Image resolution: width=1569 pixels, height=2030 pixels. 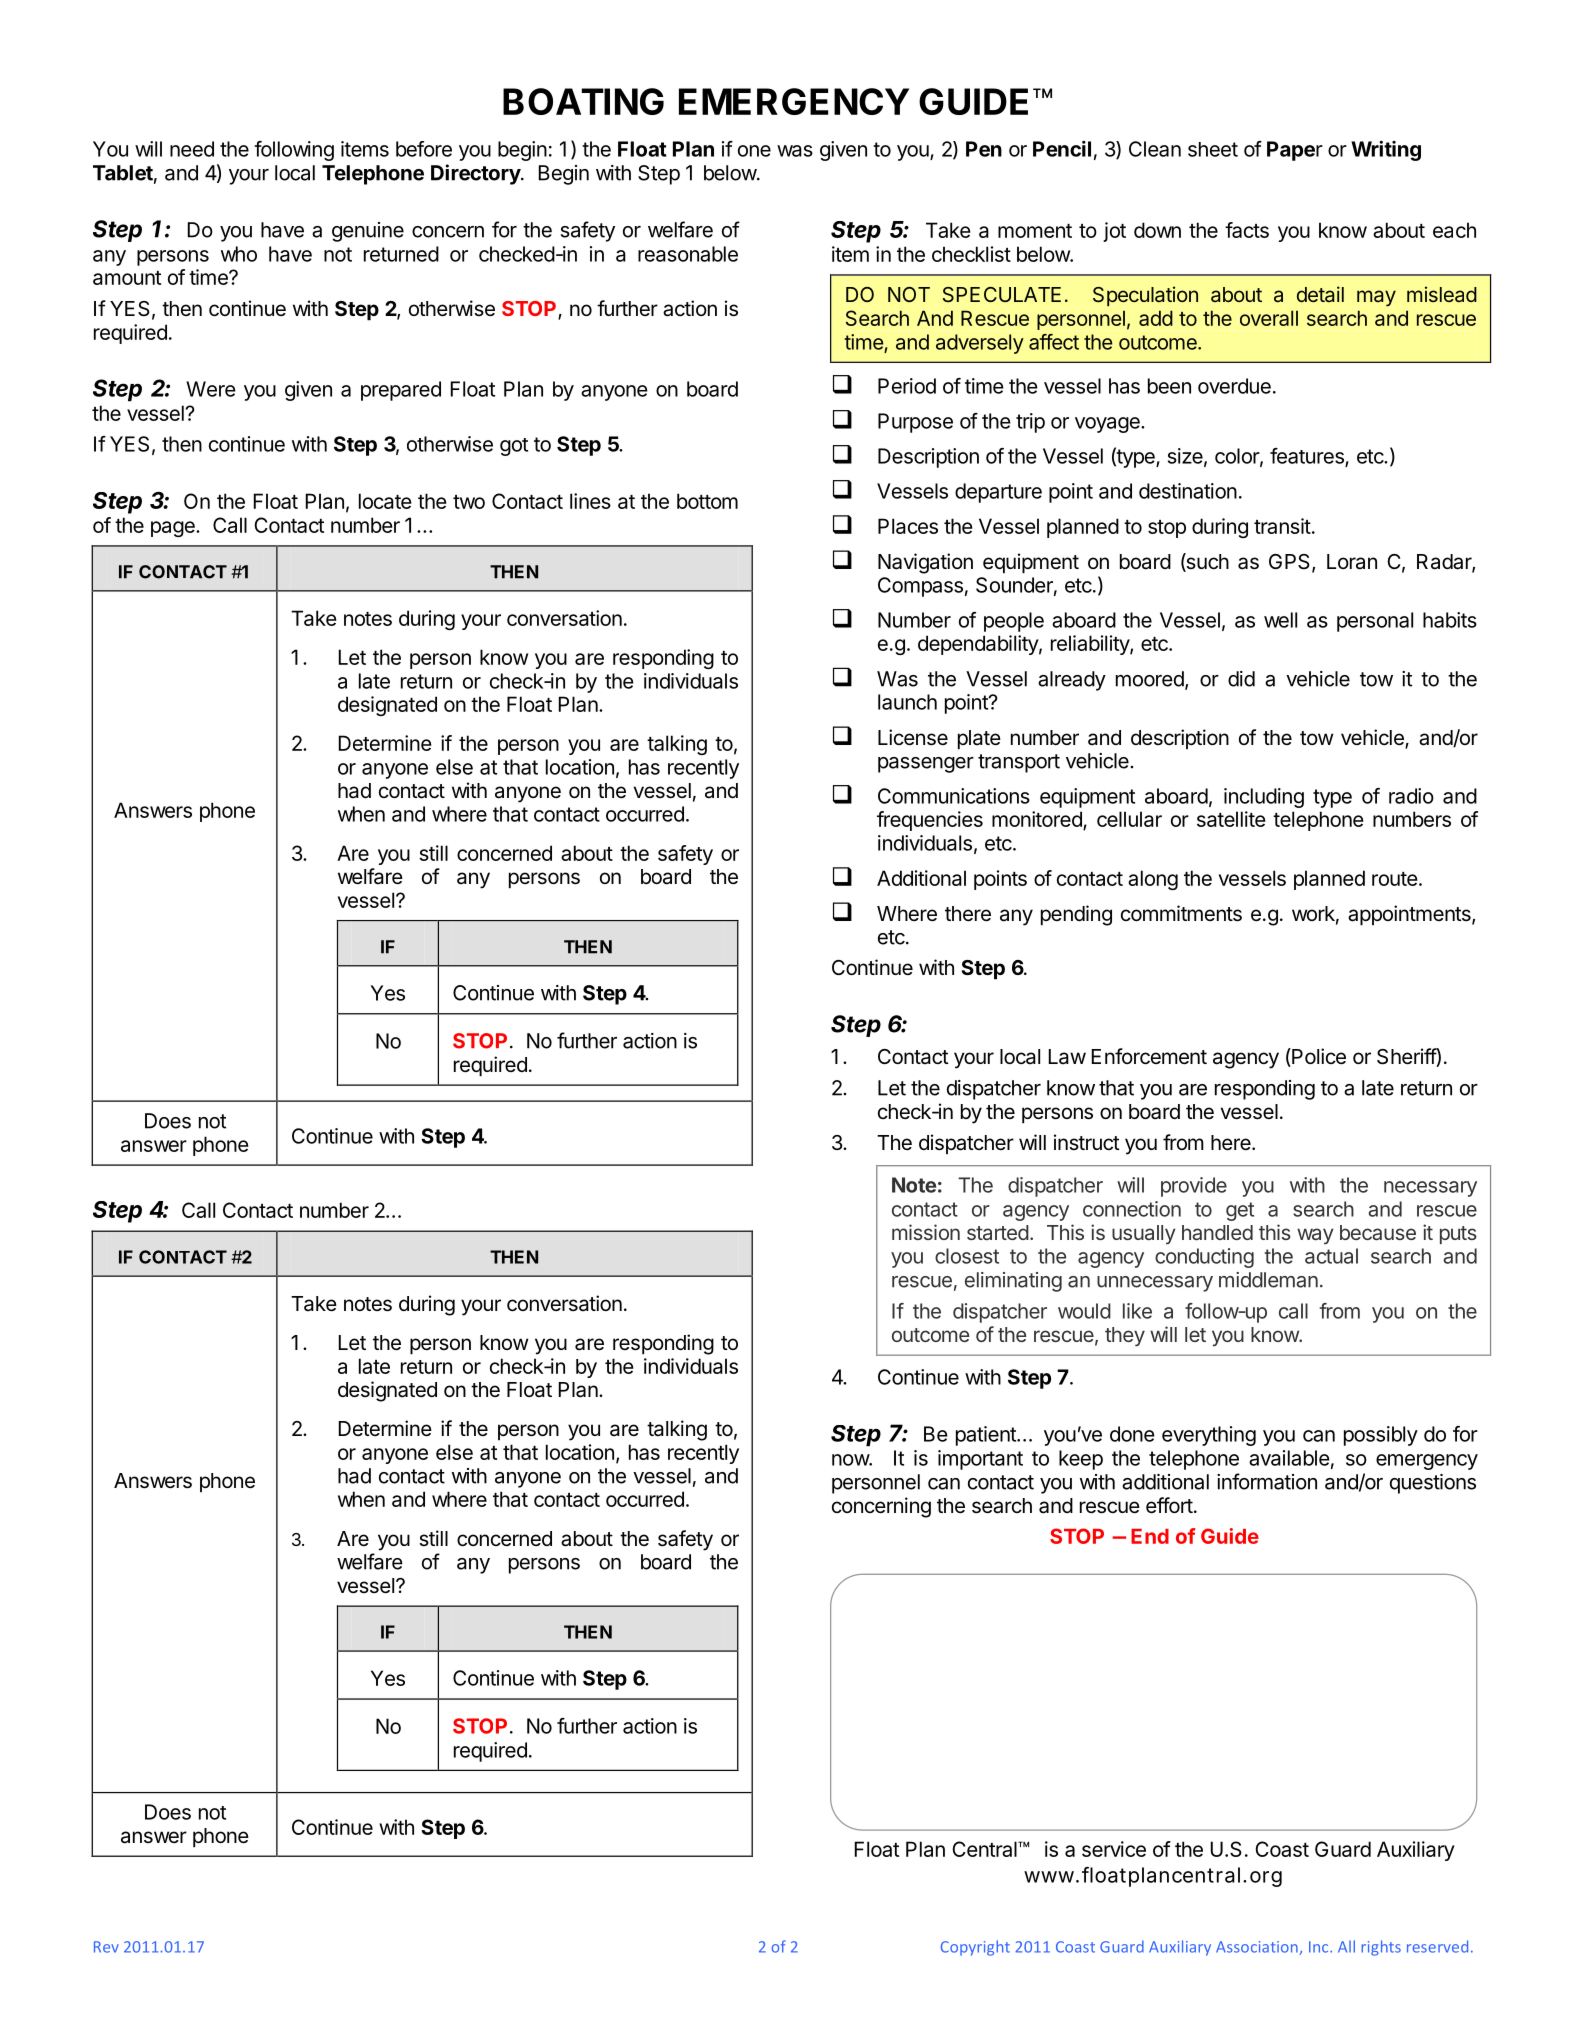 What do you see at coordinates (925, 563) in the screenshot?
I see `Navigation` at bounding box center [925, 563].
